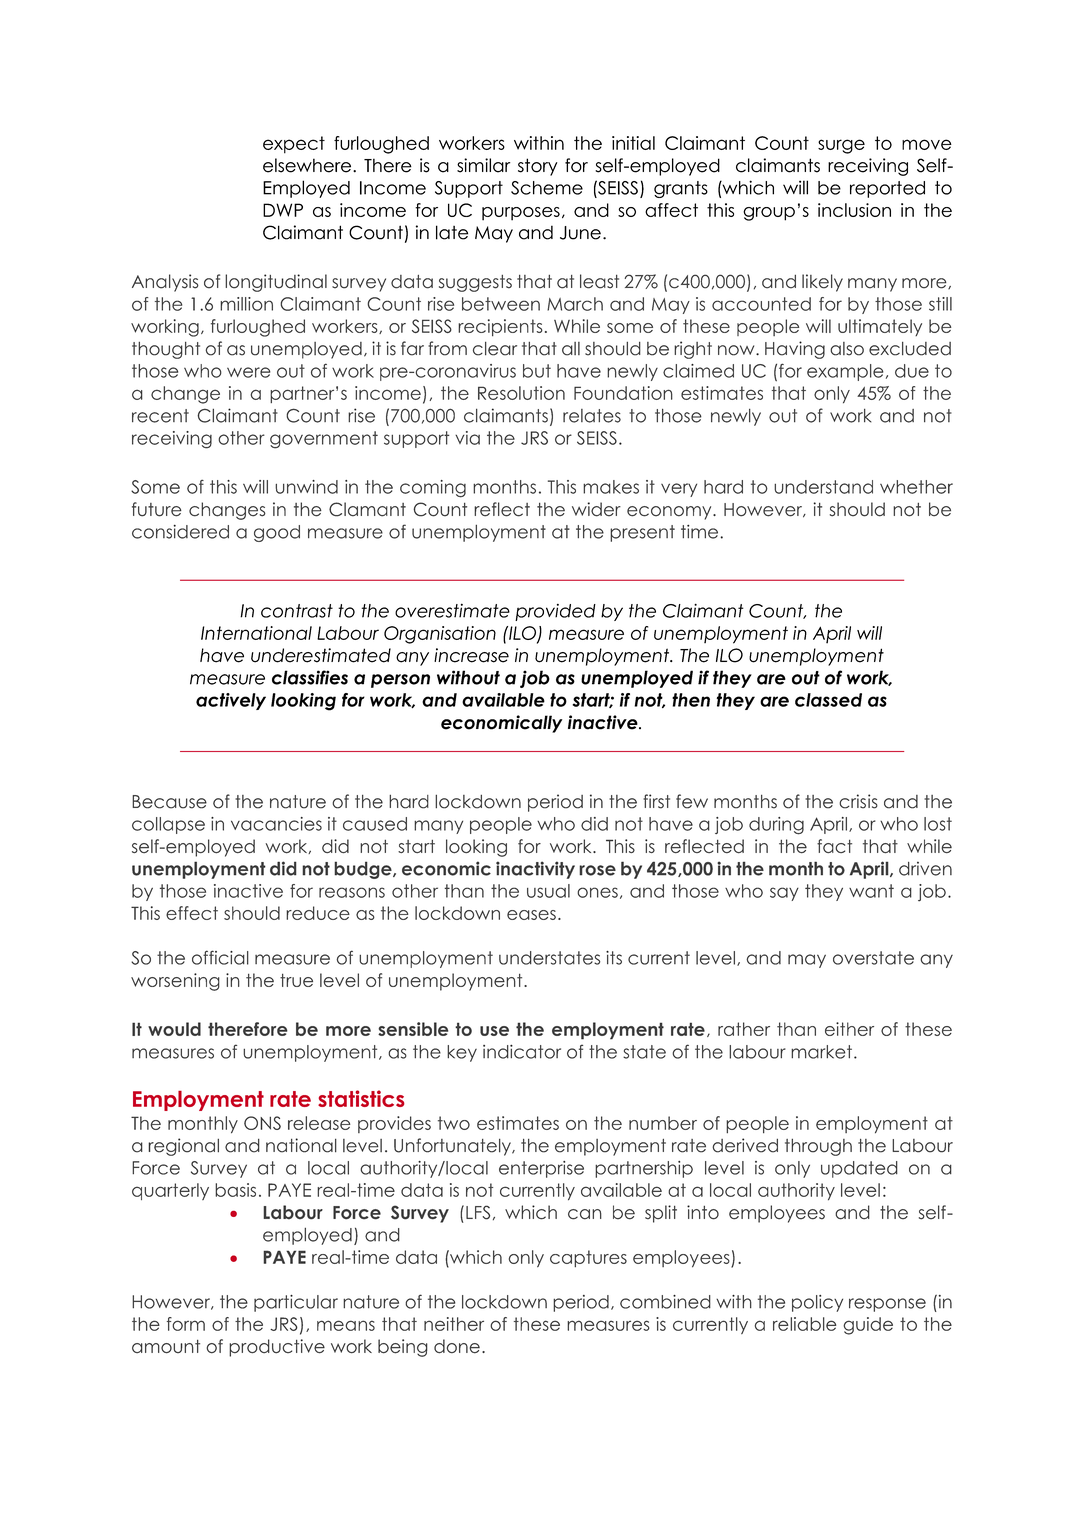  Describe the element at coordinates (220, 957) in the page. I see `official` at that location.
